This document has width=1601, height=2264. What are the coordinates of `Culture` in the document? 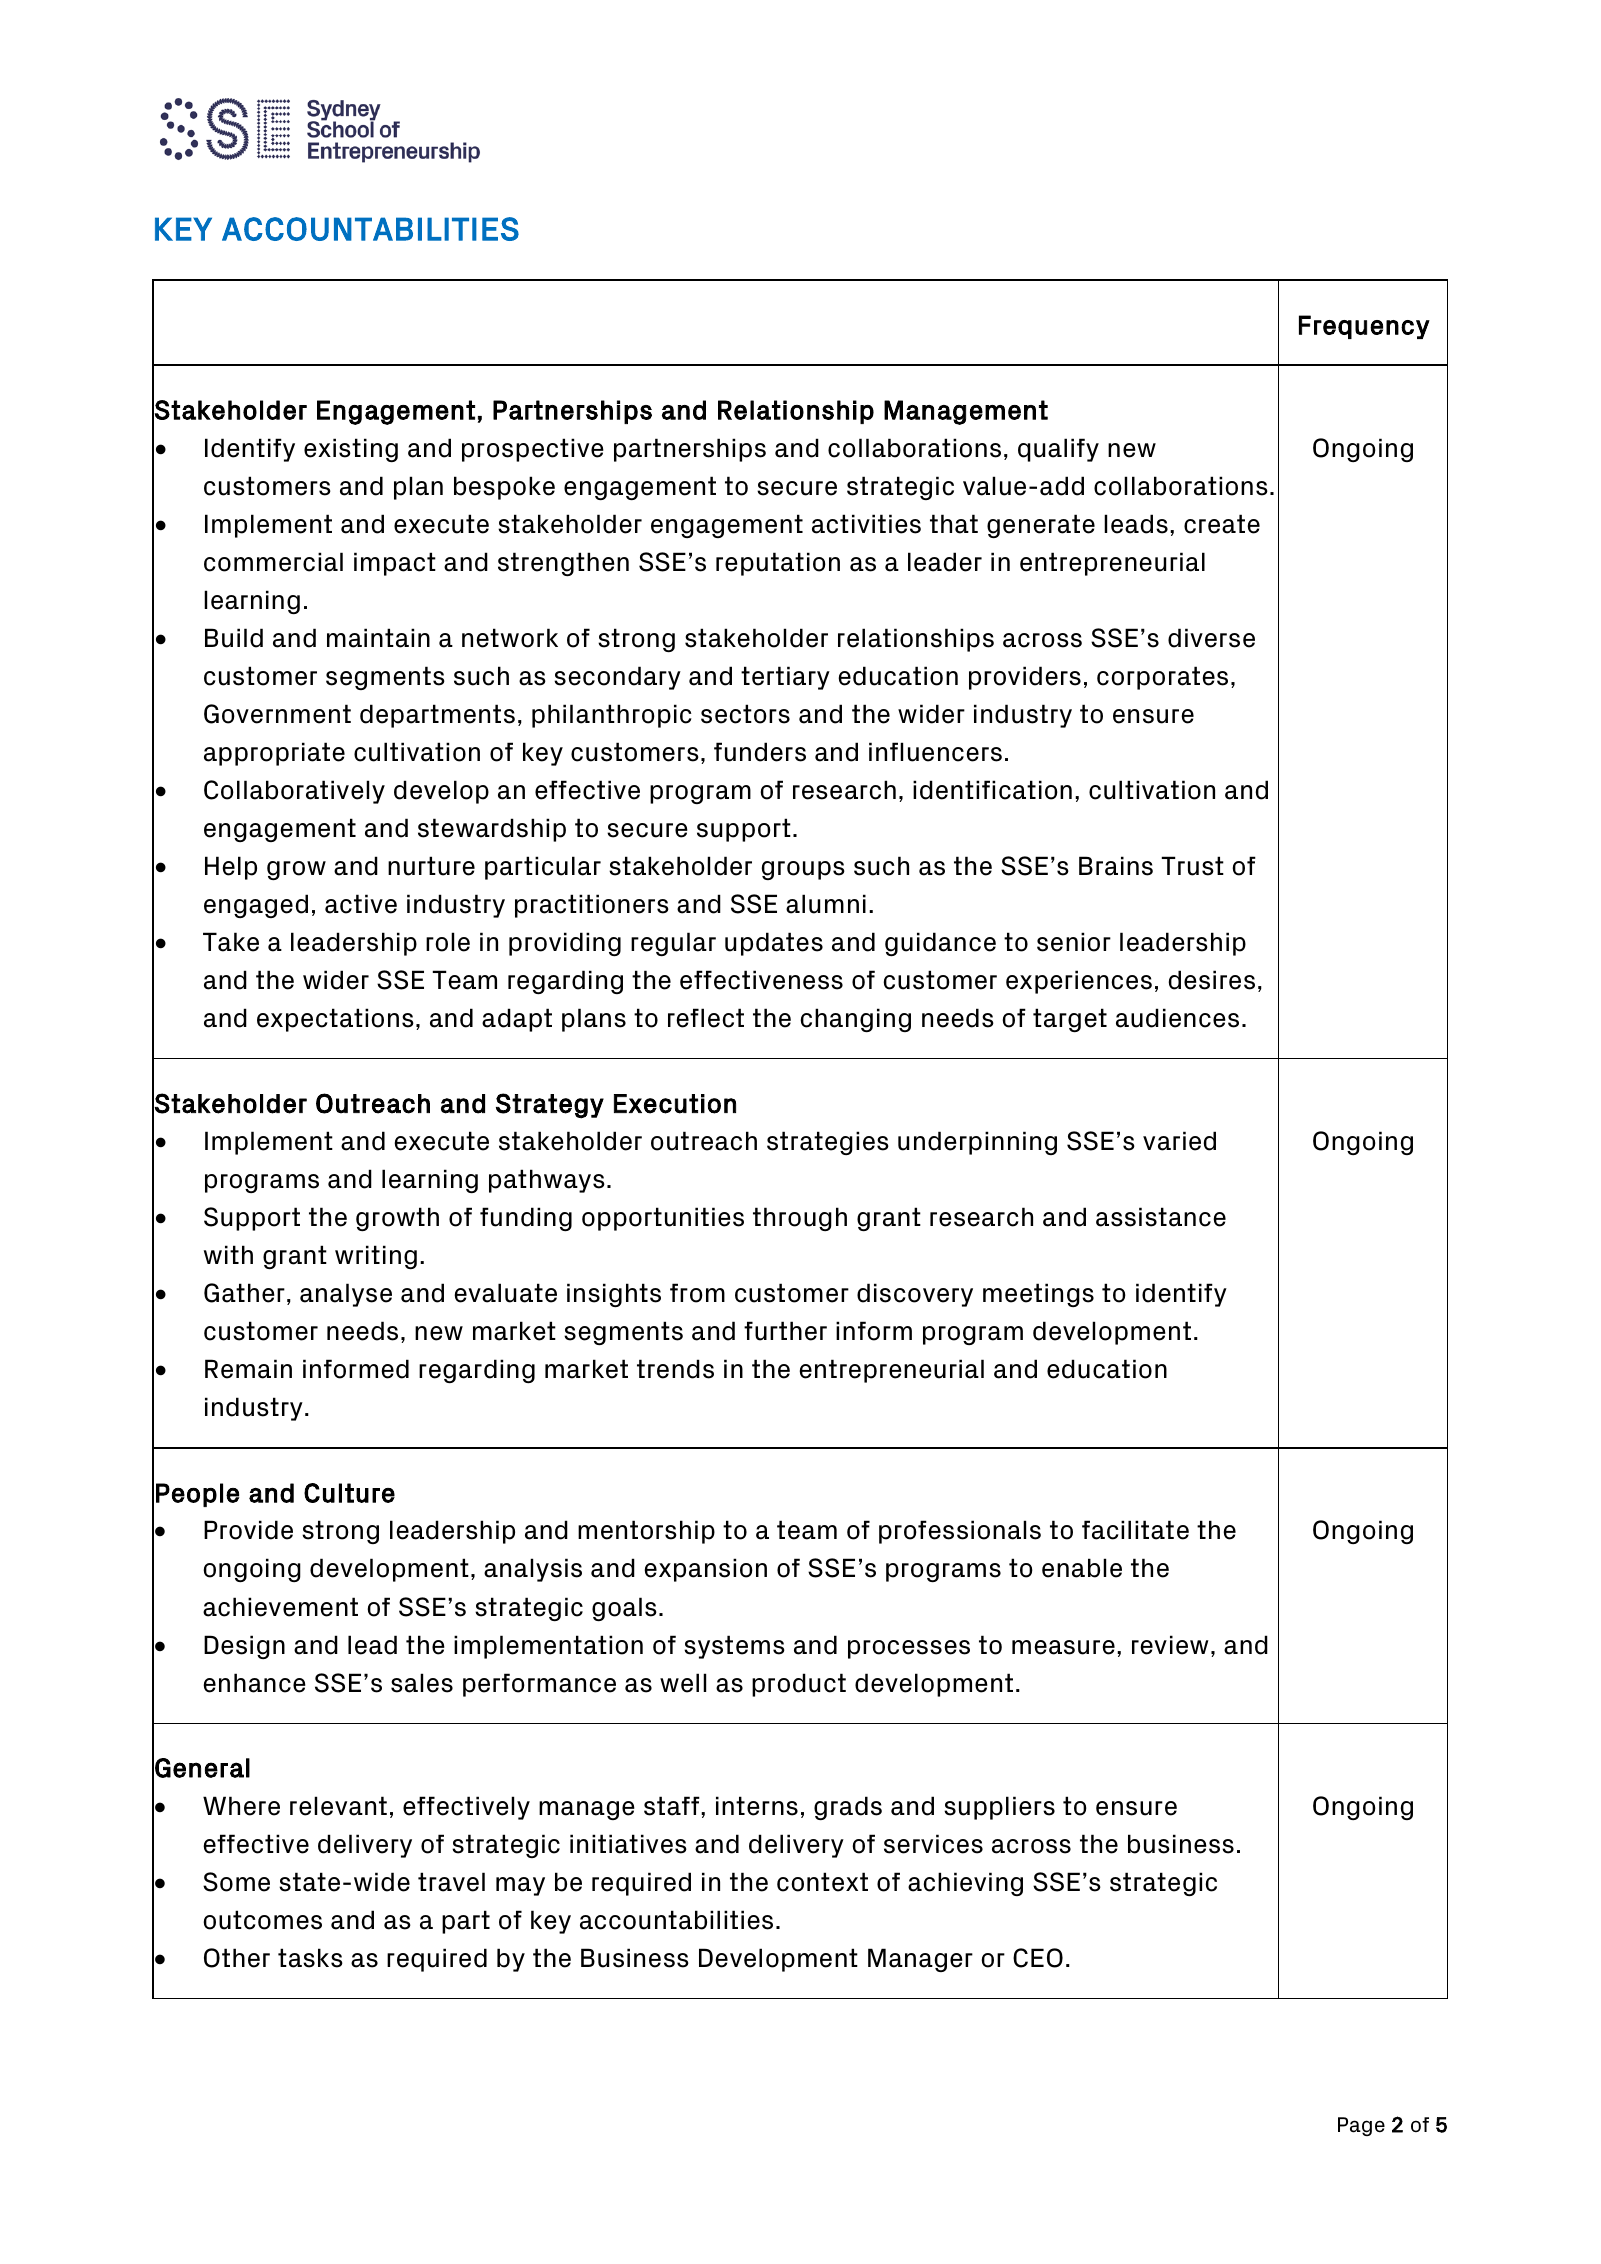 It's located at (349, 1493).
